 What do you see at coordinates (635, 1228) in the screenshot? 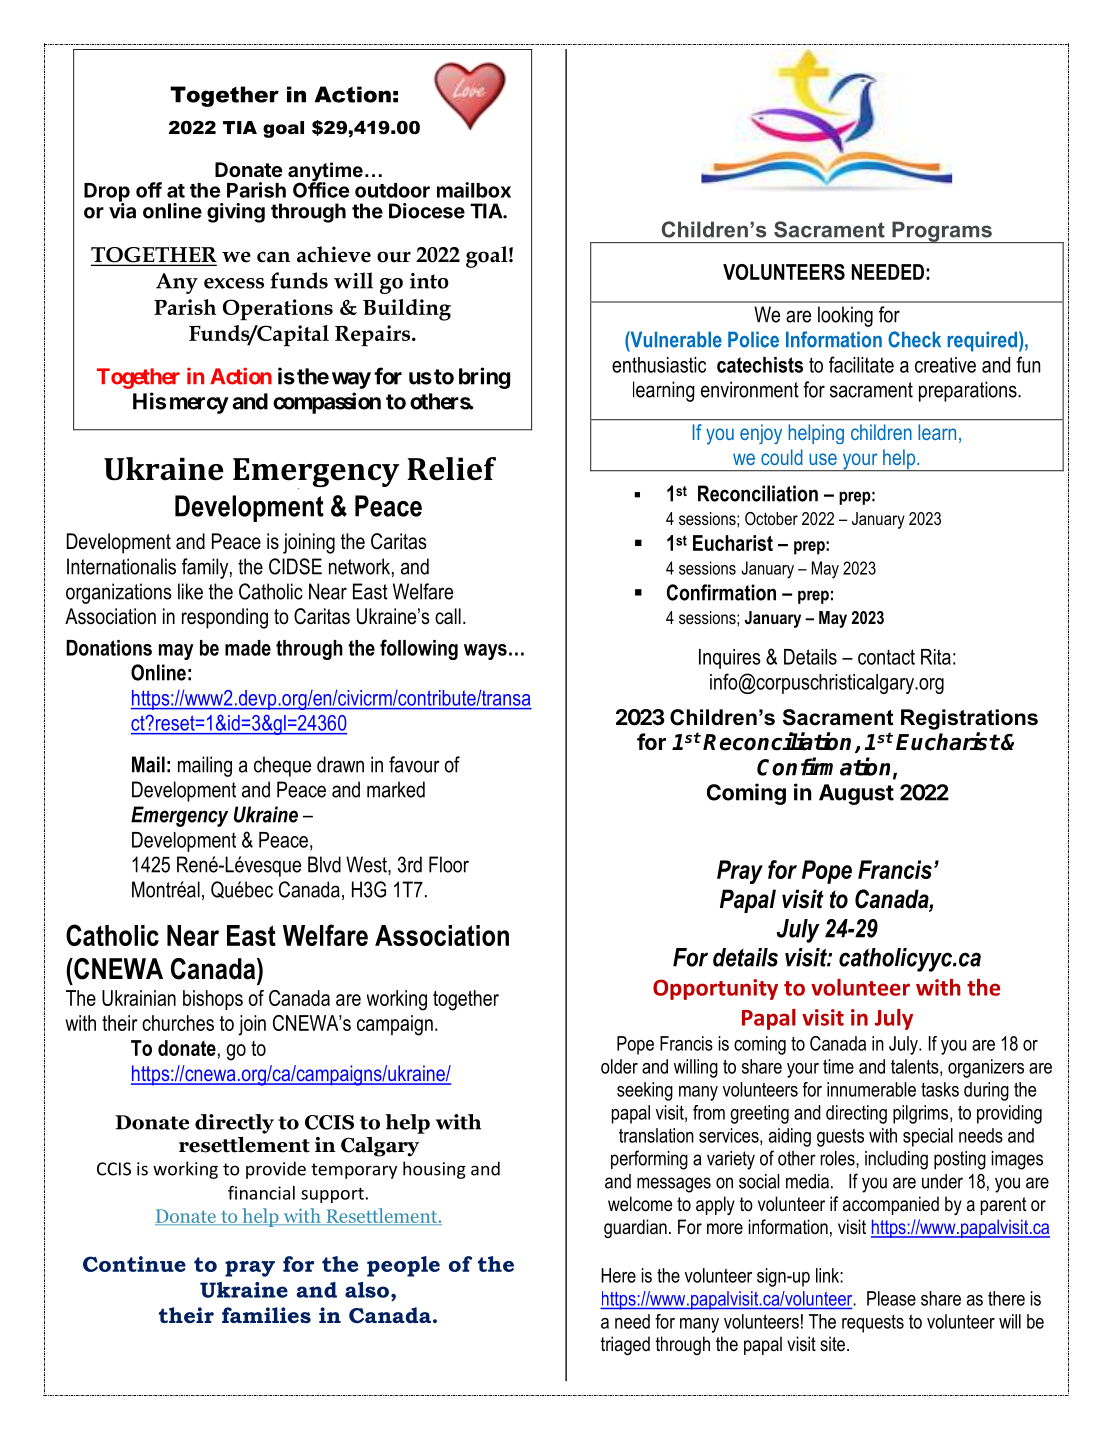
I see `guardian` at bounding box center [635, 1228].
